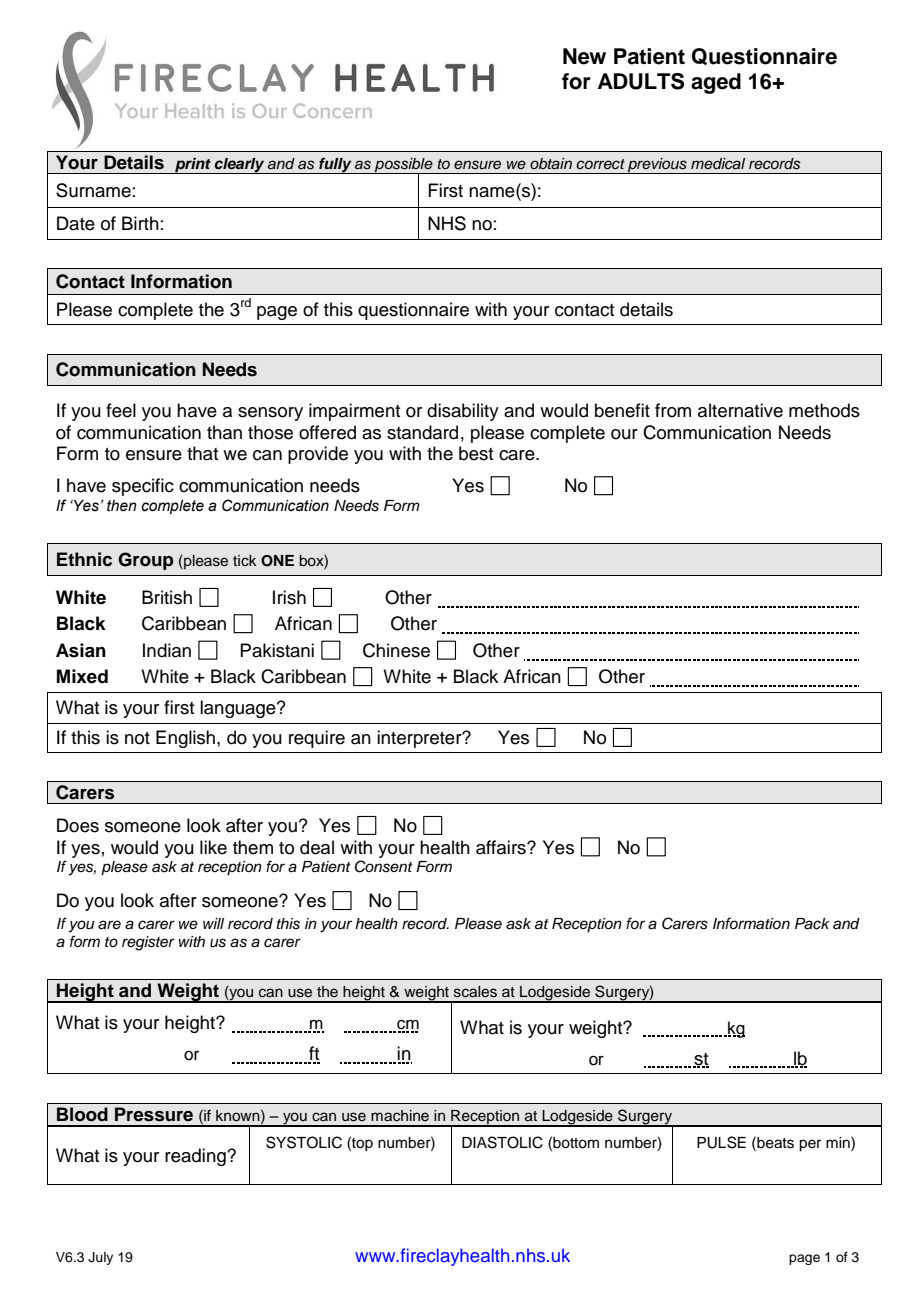  I want to click on PULSE, so click(721, 1142).
